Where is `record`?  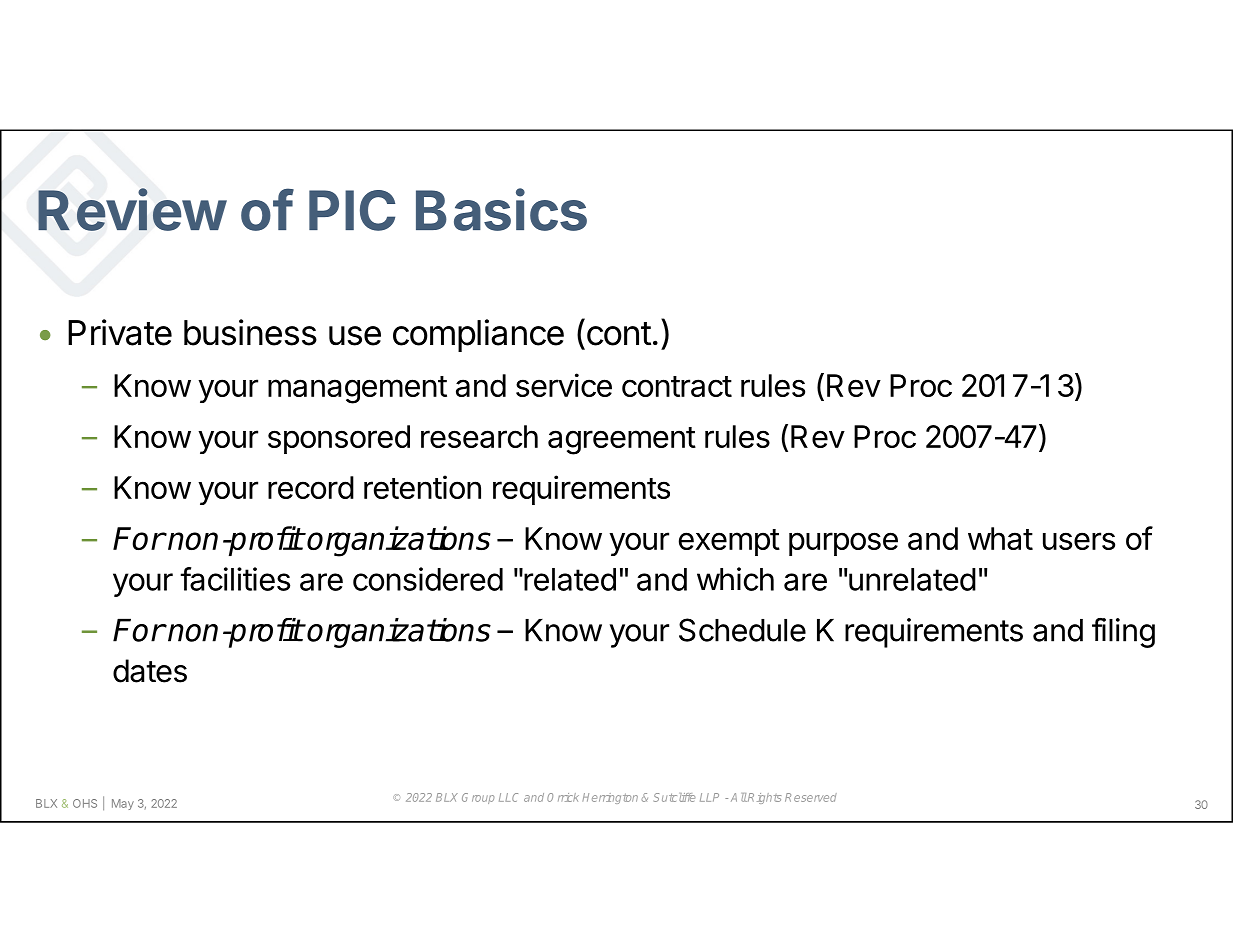
record is located at coordinates (311, 487).
